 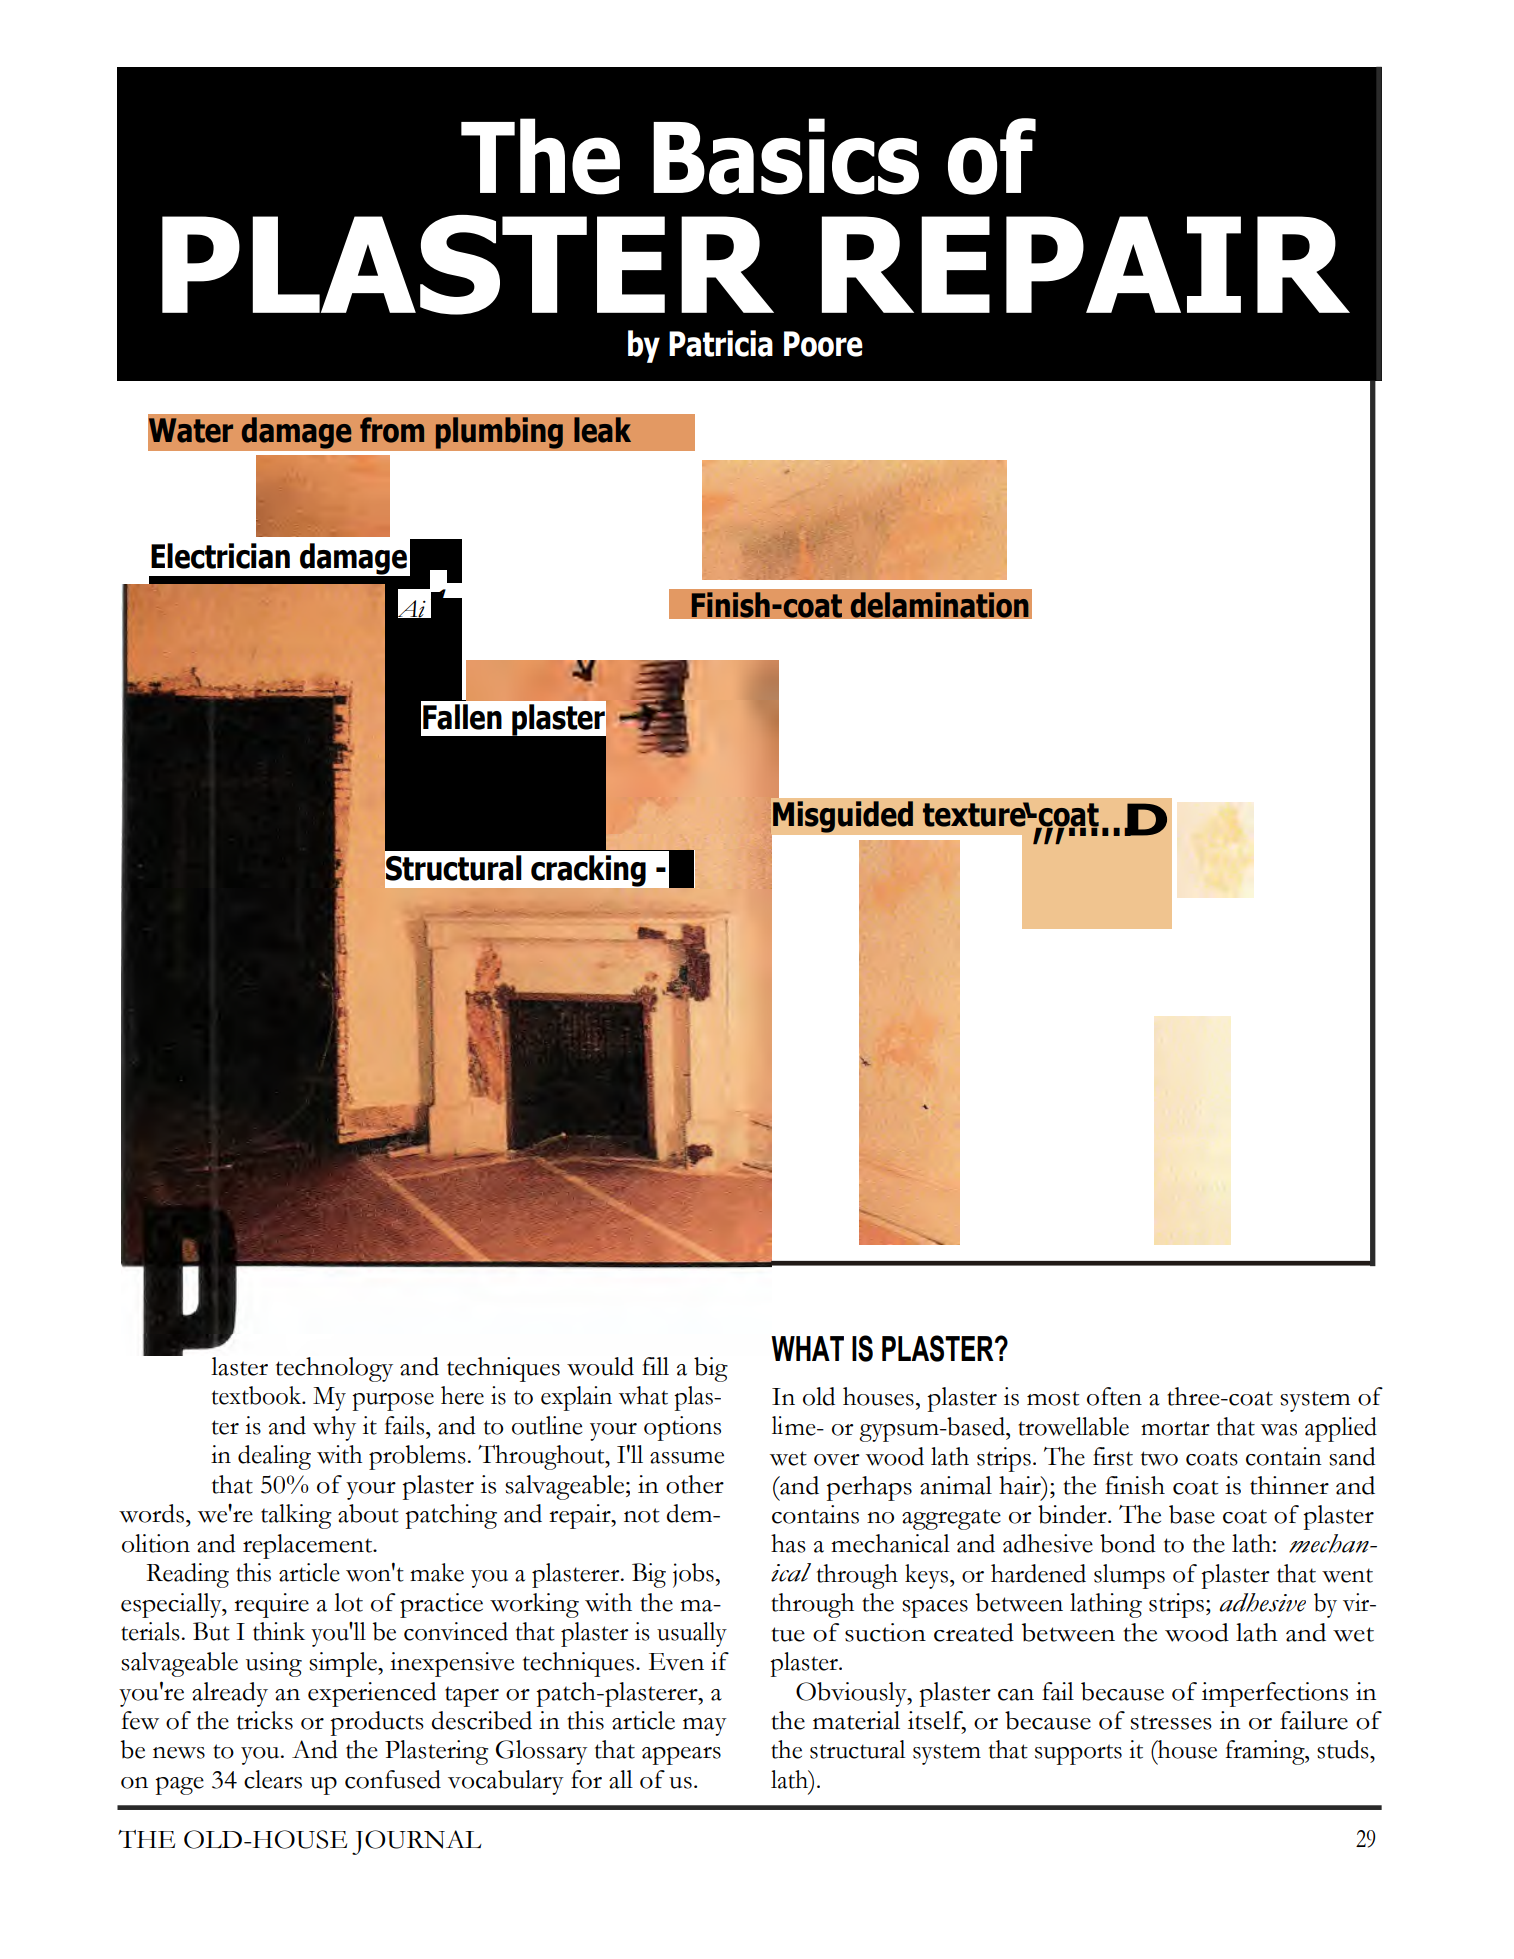 I want to click on mortar, so click(x=1175, y=1428).
